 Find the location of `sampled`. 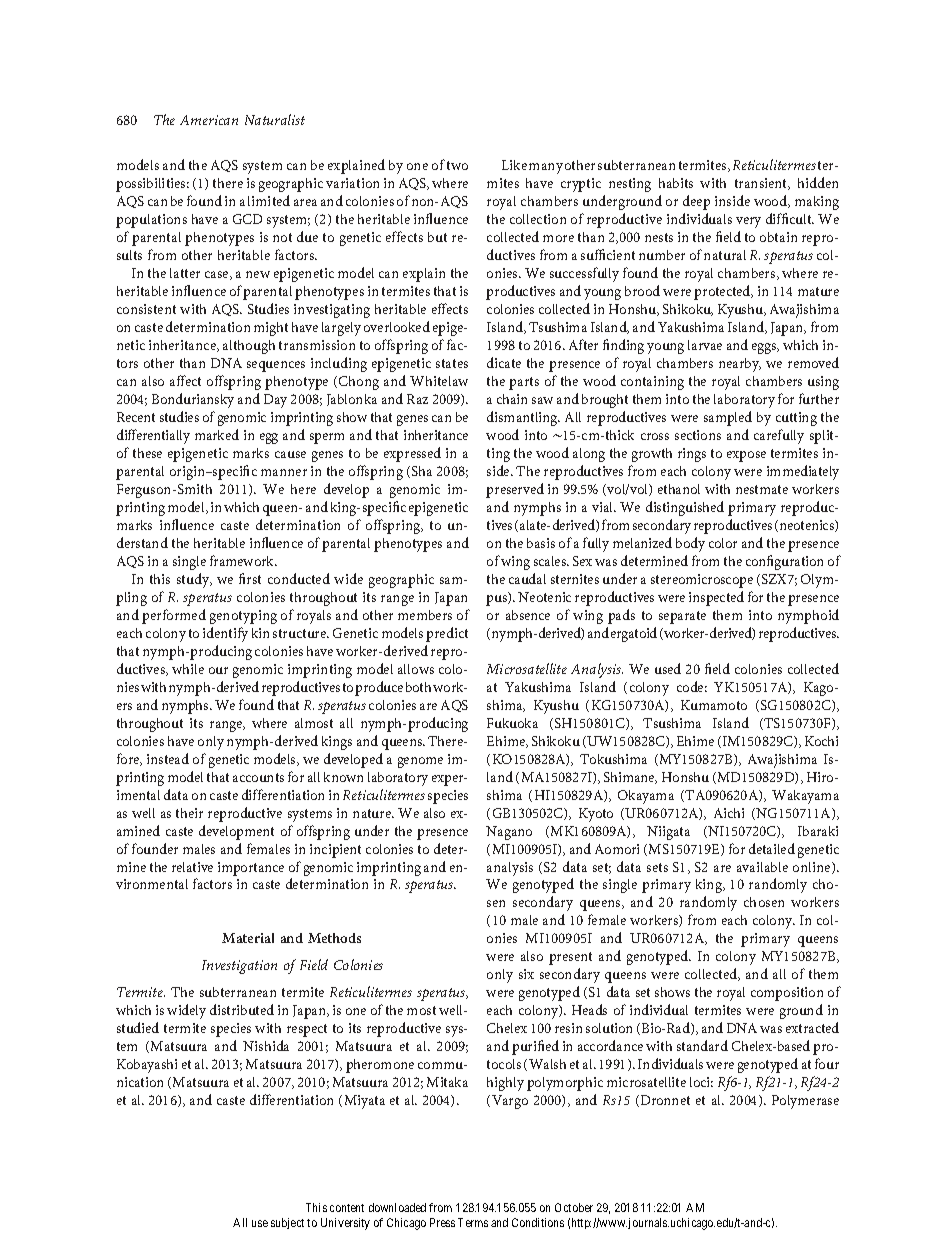

sampled is located at coordinates (728, 418).
